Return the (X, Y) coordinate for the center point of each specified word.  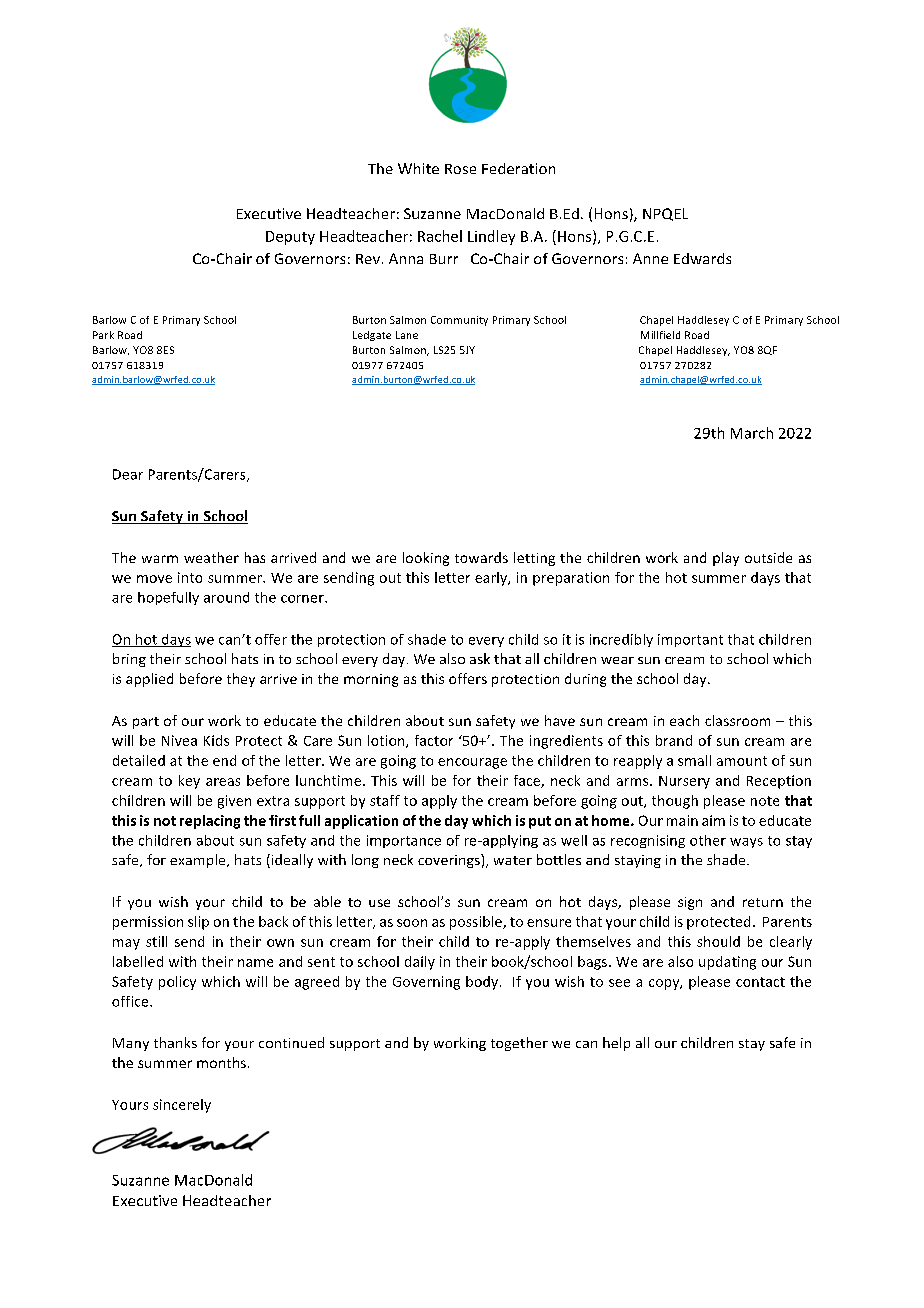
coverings (450, 861)
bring (129, 660)
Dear (128, 474)
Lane (407, 335)
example (199, 861)
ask (480, 658)
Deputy (290, 238)
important (690, 640)
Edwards (702, 258)
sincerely (182, 1106)
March (752, 433)
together (519, 1044)
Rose (460, 169)
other (708, 840)
